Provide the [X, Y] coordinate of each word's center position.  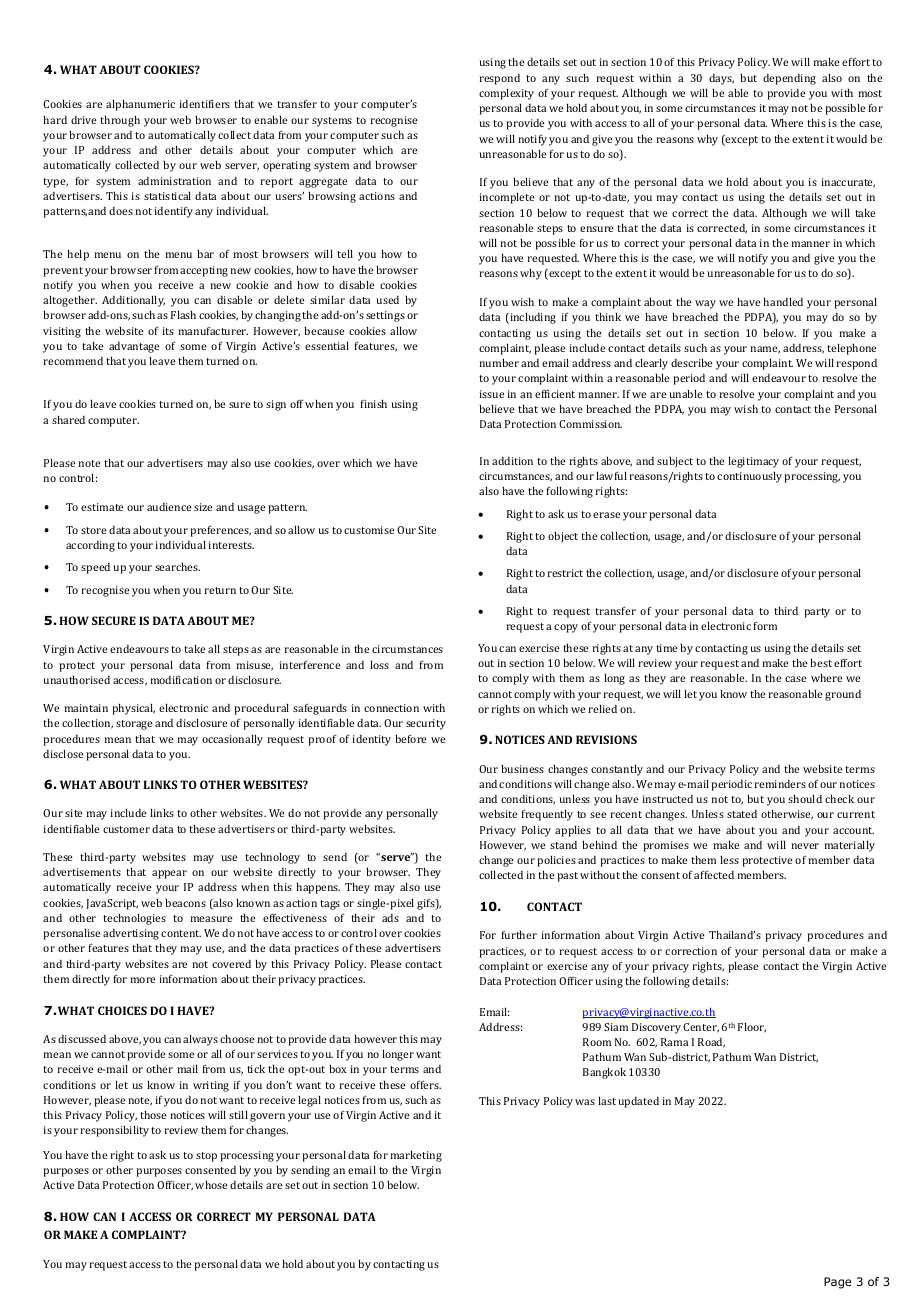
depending [789, 79]
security [426, 724]
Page [837, 1283]
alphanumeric [140, 105]
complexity [506, 94]
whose [211, 1185]
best [821, 662]
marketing [416, 1156]
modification [181, 679]
